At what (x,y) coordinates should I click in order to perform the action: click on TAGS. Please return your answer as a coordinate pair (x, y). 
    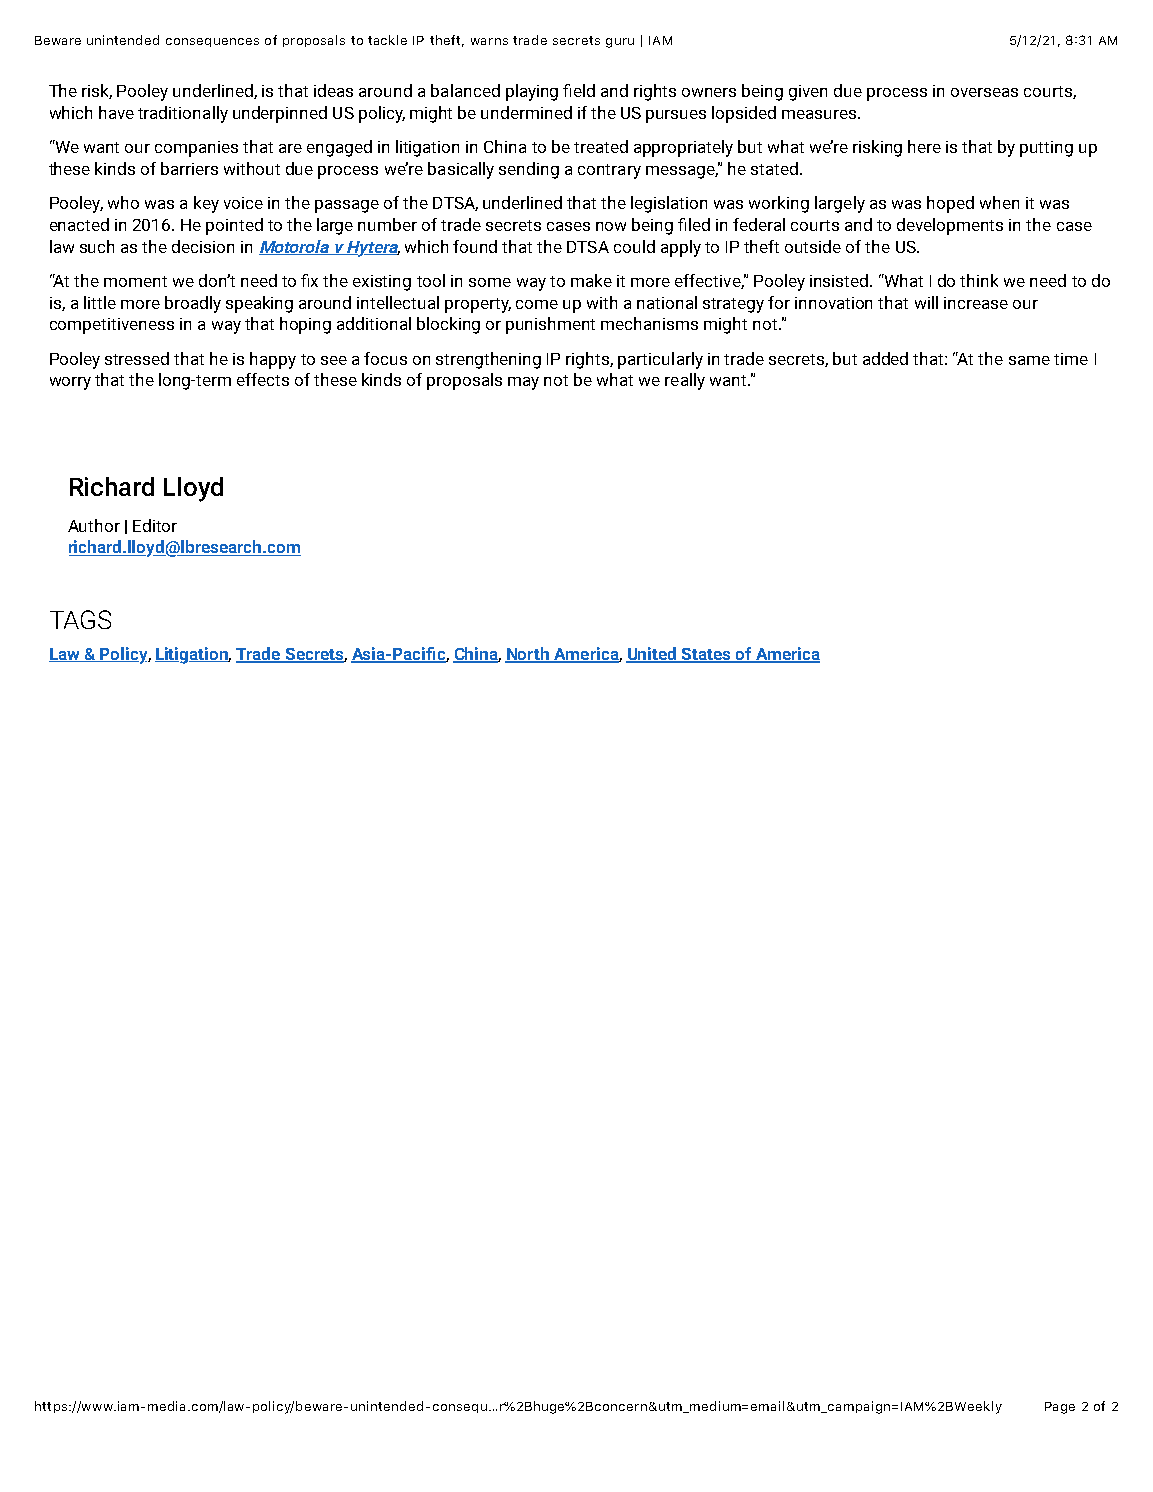
    Looking at the image, I should click on (80, 619).
